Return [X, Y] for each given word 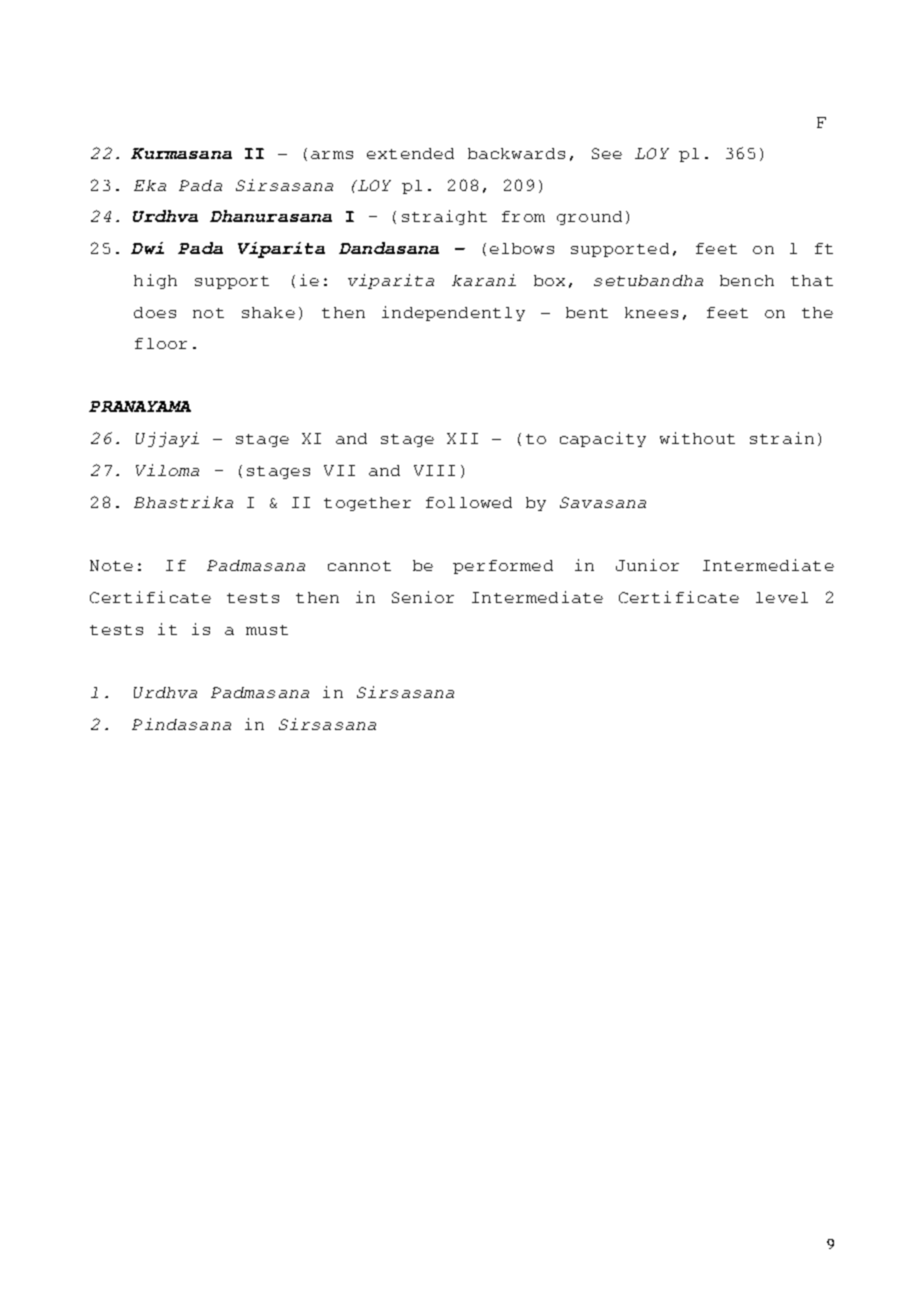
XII [462, 438]
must [267, 630]
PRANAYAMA [140, 406]
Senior [423, 597]
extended [410, 153]
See [607, 153]
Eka [150, 185]
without [697, 438]
